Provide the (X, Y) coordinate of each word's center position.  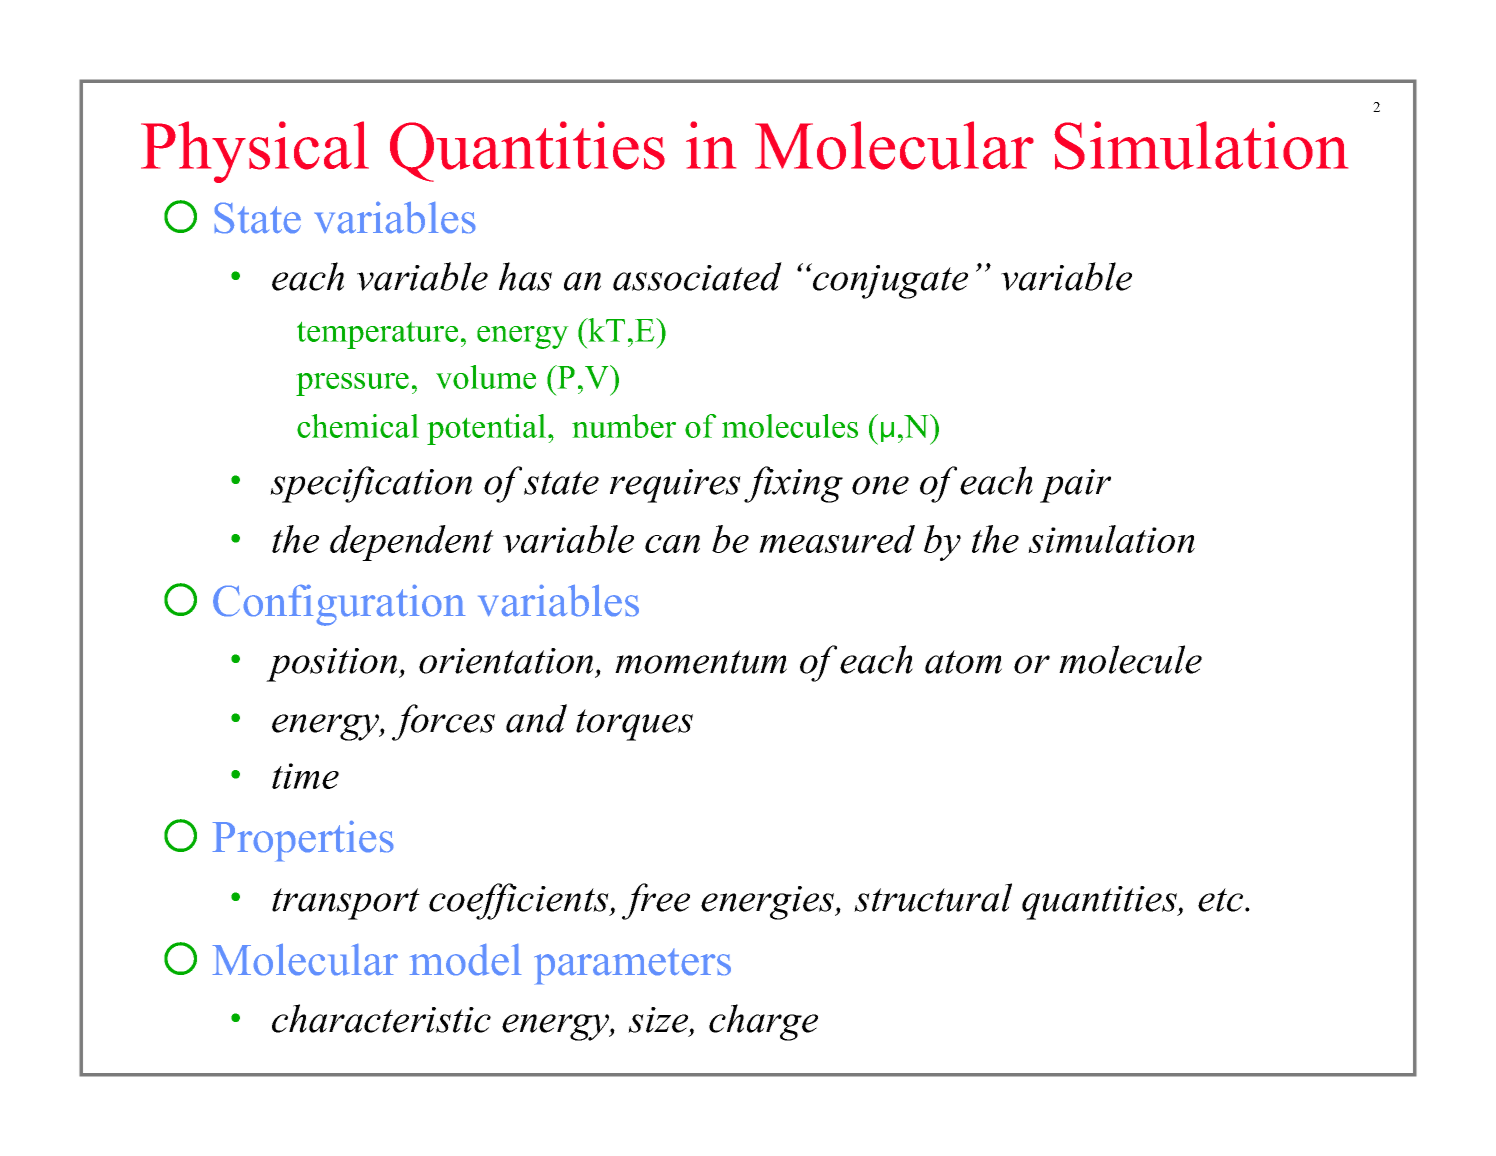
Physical (255, 152)
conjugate (889, 281)
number (624, 426)
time (305, 776)
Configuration (339, 605)
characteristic (381, 1018)
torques (634, 725)
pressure (352, 384)
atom (963, 662)
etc (1222, 900)
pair (1075, 486)
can (672, 544)
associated (697, 276)
